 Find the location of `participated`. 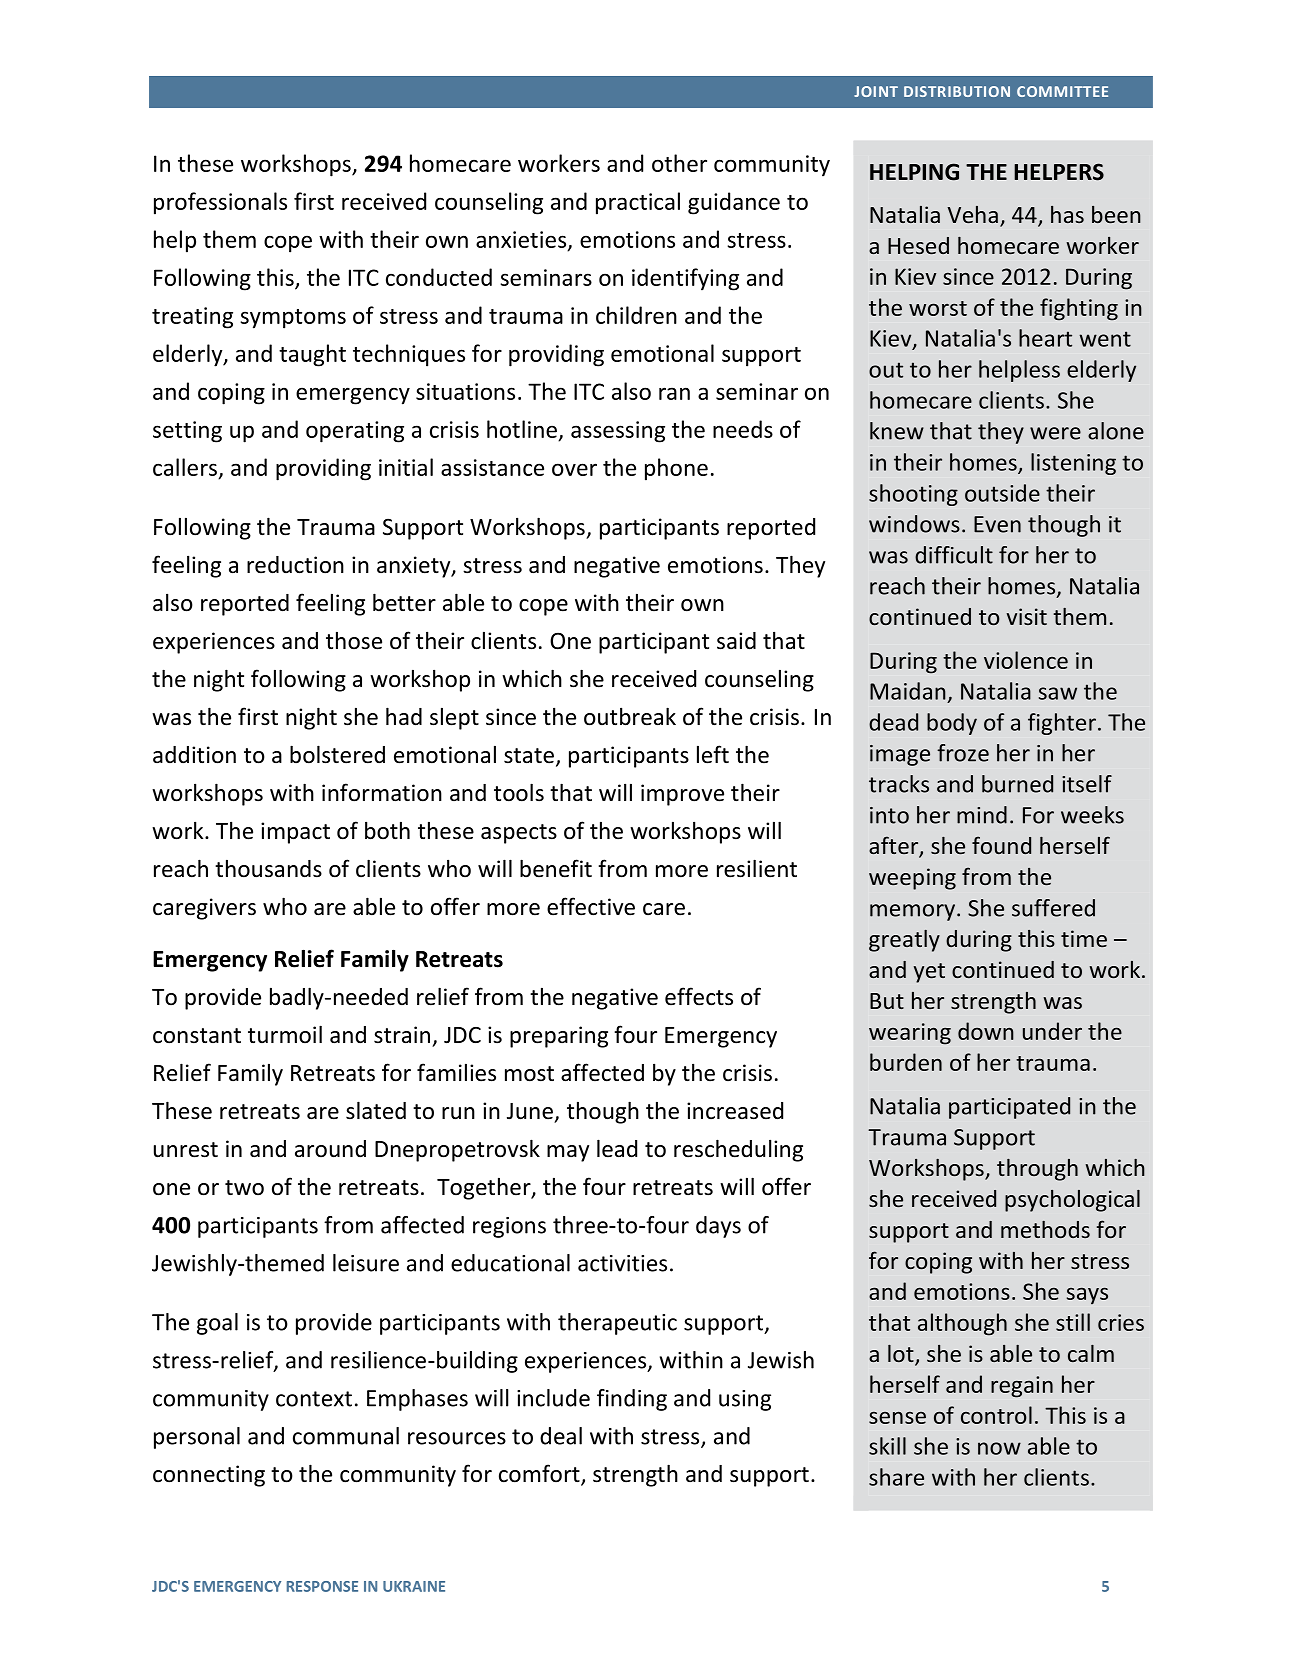

participated is located at coordinates (1009, 1108).
